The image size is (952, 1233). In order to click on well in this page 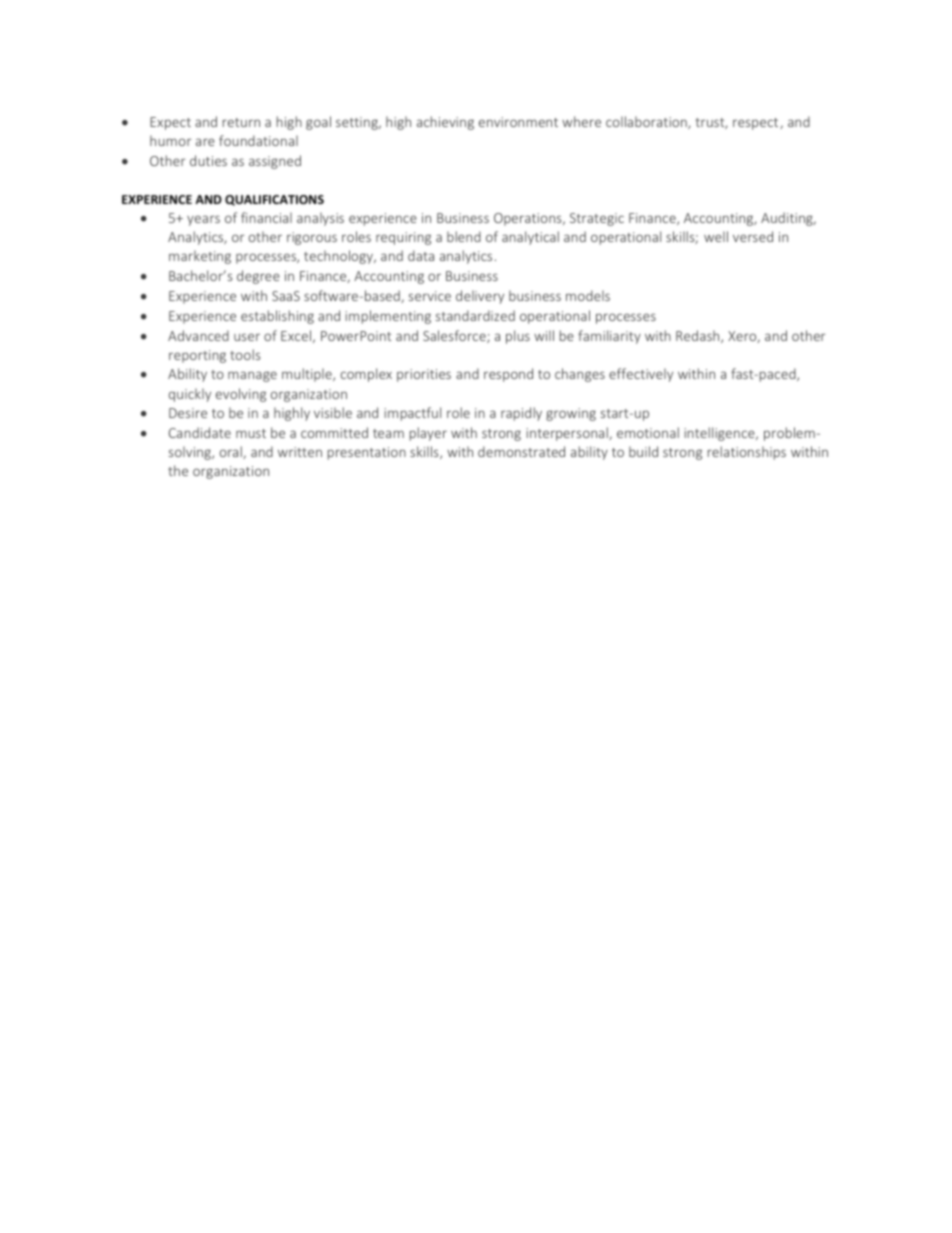, I will do `click(716, 236)`.
